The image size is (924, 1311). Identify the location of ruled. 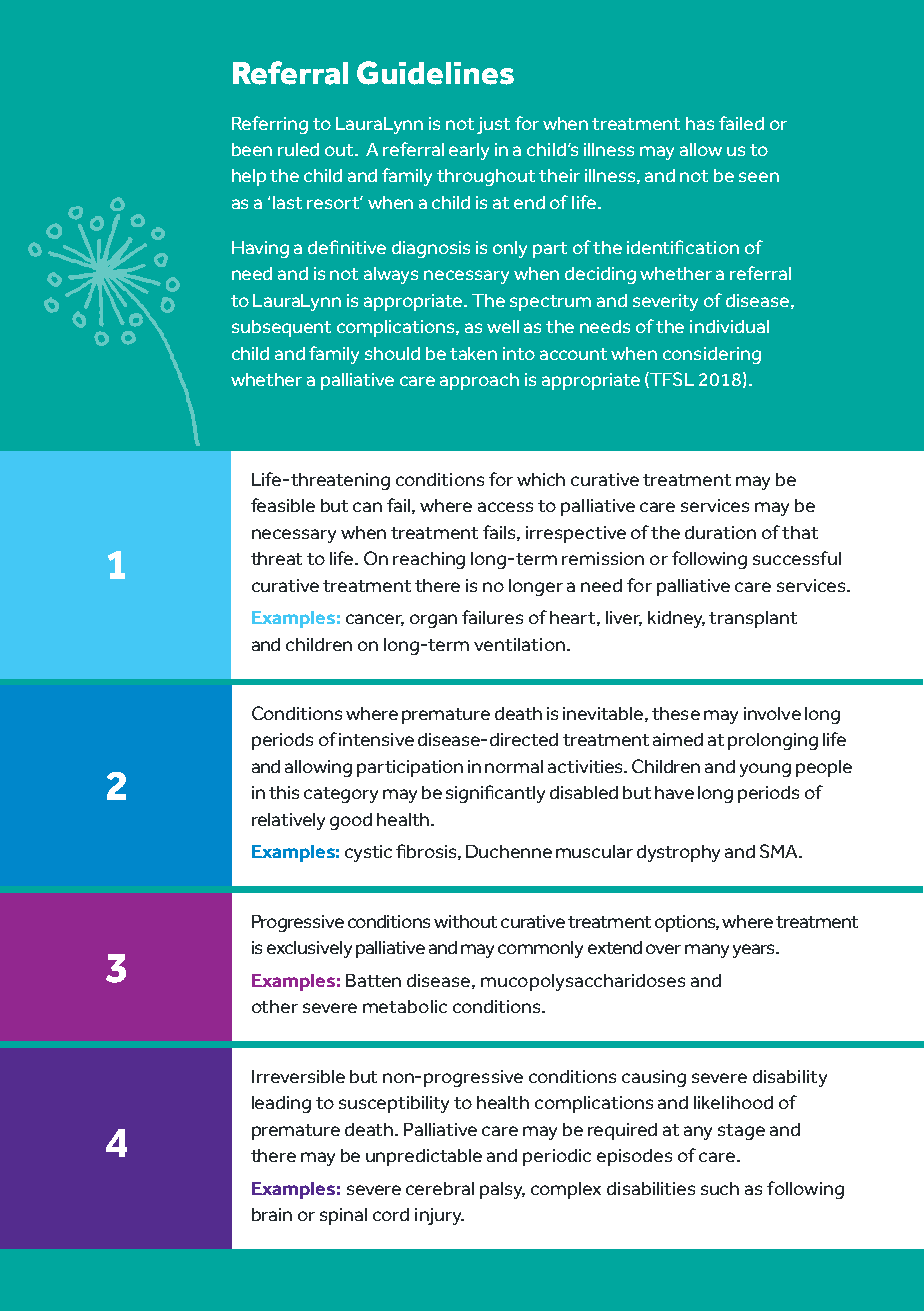
(298, 149).
